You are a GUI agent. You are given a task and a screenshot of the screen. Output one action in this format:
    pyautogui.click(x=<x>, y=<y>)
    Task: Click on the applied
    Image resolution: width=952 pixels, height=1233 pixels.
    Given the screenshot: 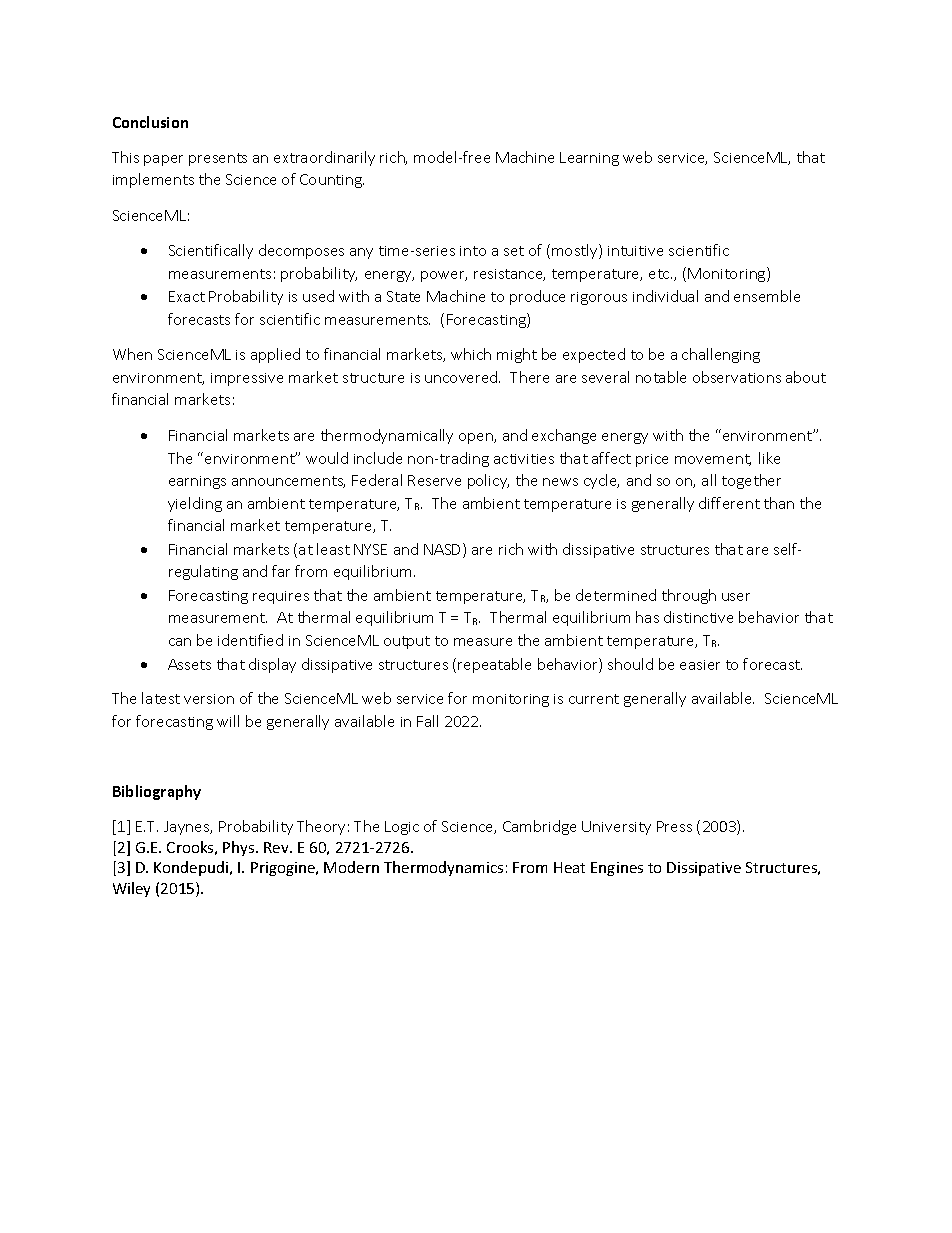 What is the action you would take?
    pyautogui.click(x=275, y=355)
